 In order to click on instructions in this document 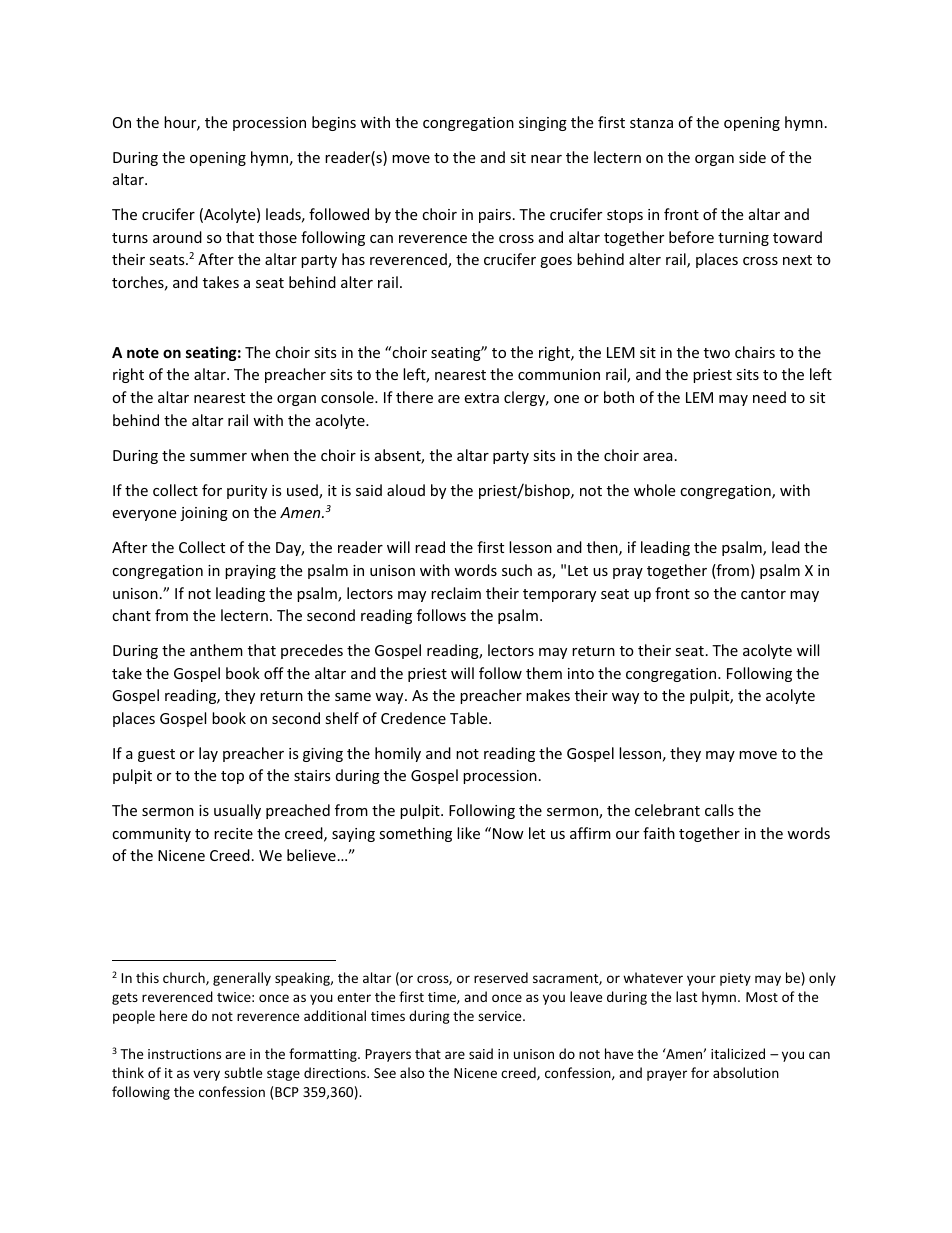, I will do `click(184, 1054)`.
